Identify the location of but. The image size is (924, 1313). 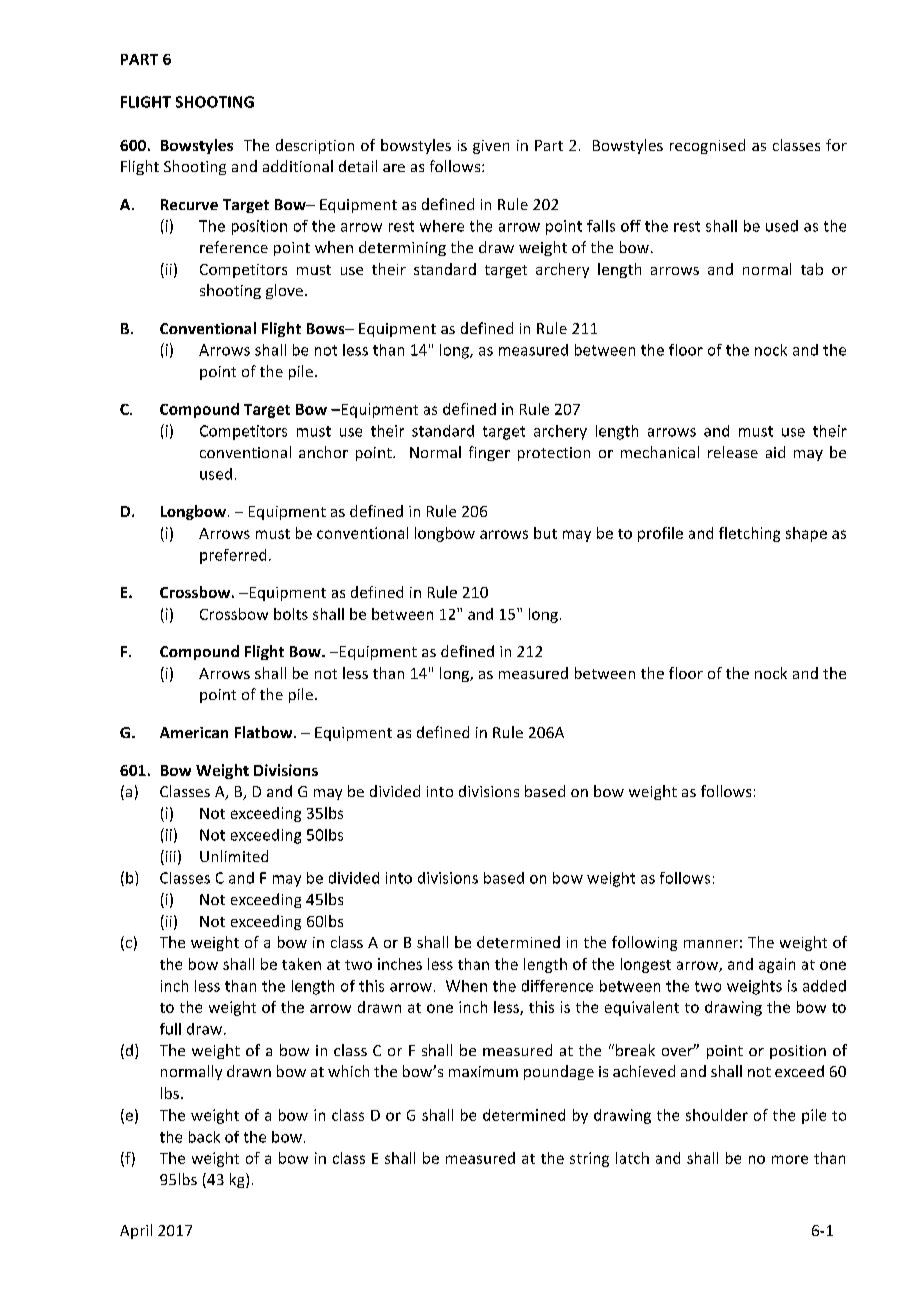
(545, 533).
